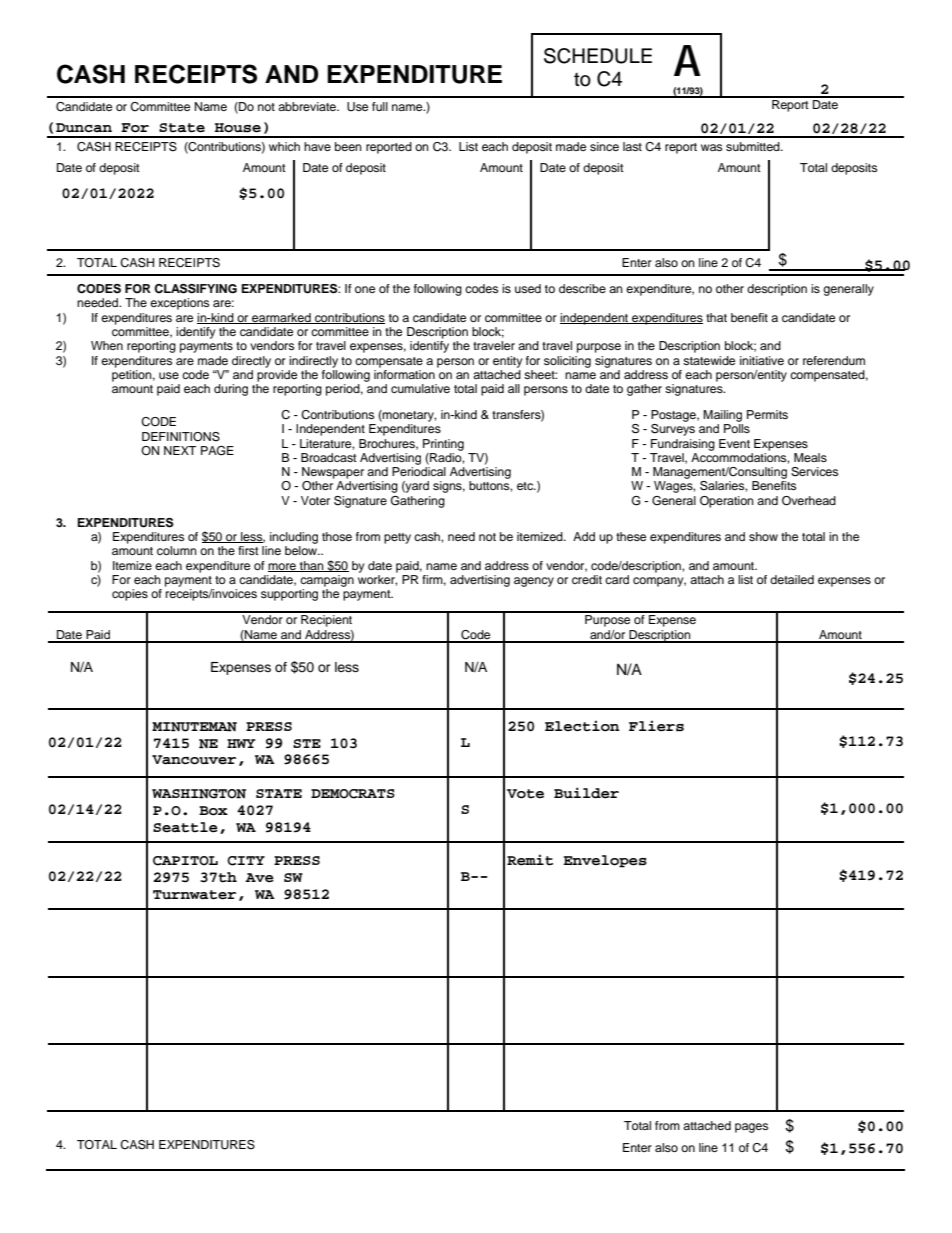  Describe the element at coordinates (238, 128) in the image. I see `House` at that location.
